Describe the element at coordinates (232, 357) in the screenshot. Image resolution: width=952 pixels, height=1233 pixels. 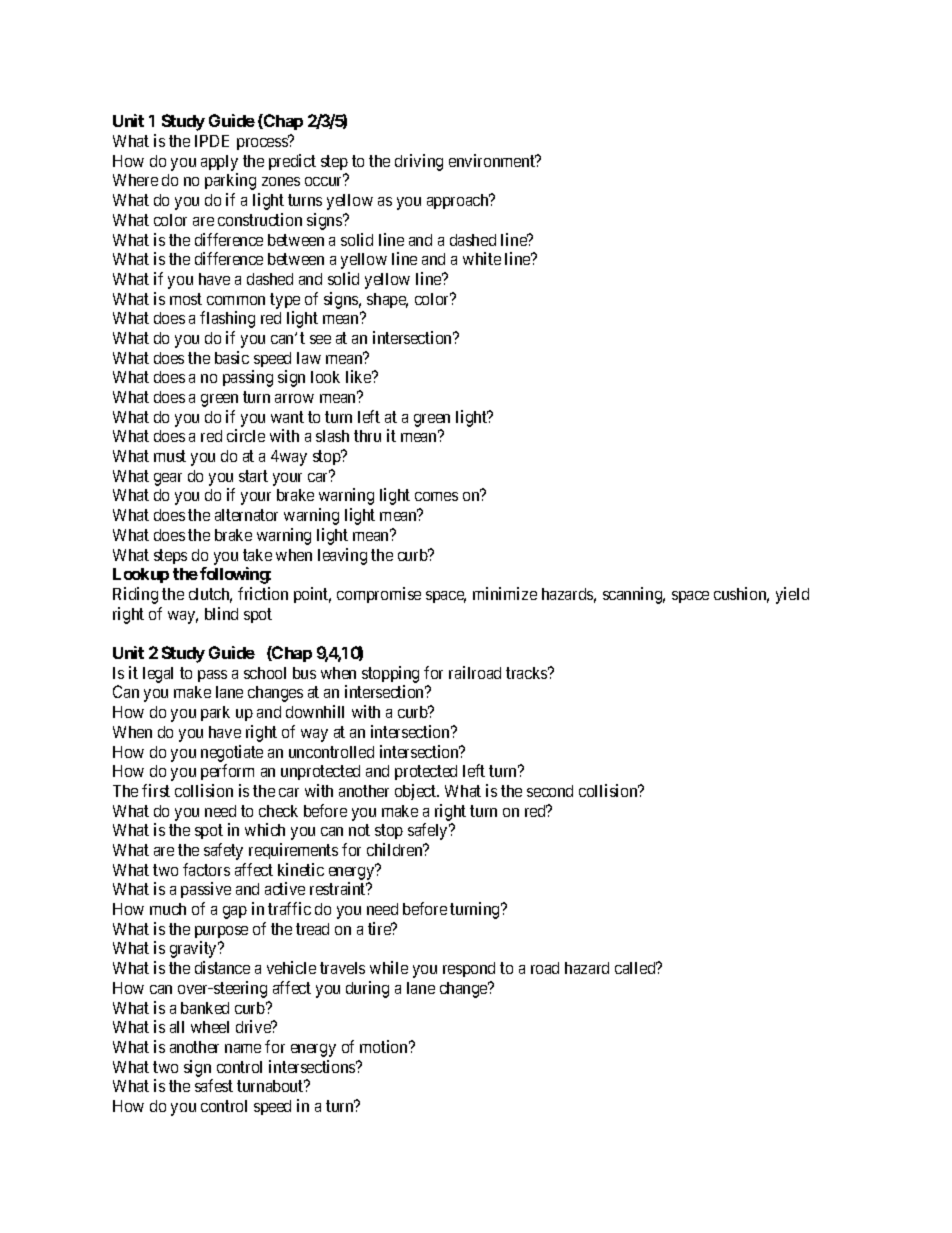
I see `basic` at that location.
